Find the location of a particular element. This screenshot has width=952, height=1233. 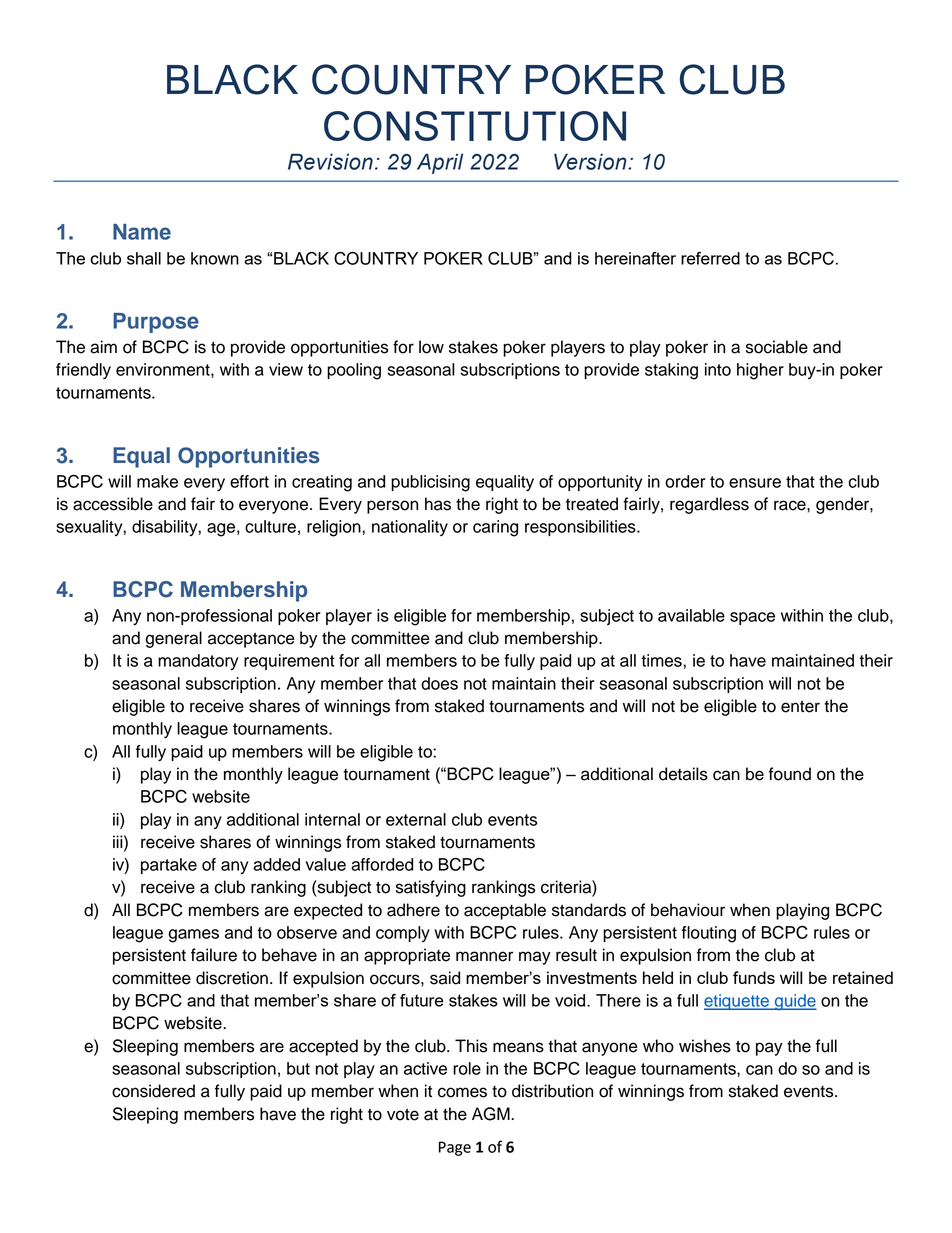

friendly is located at coordinates (83, 371).
